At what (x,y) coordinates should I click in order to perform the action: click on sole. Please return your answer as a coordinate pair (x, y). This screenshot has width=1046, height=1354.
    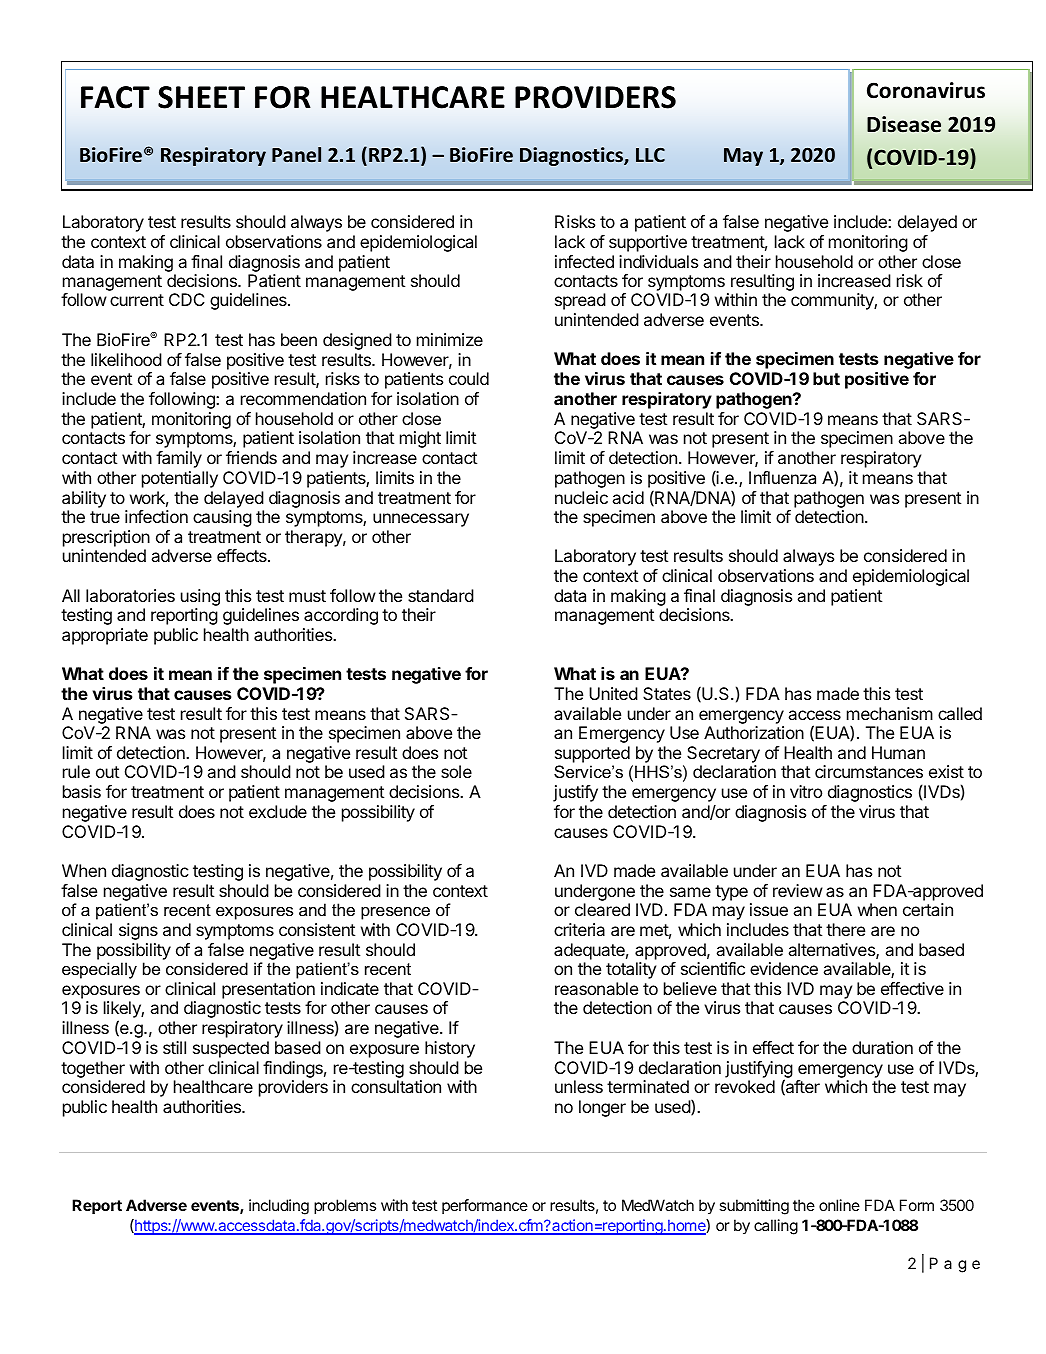
    Looking at the image, I should click on (456, 771).
